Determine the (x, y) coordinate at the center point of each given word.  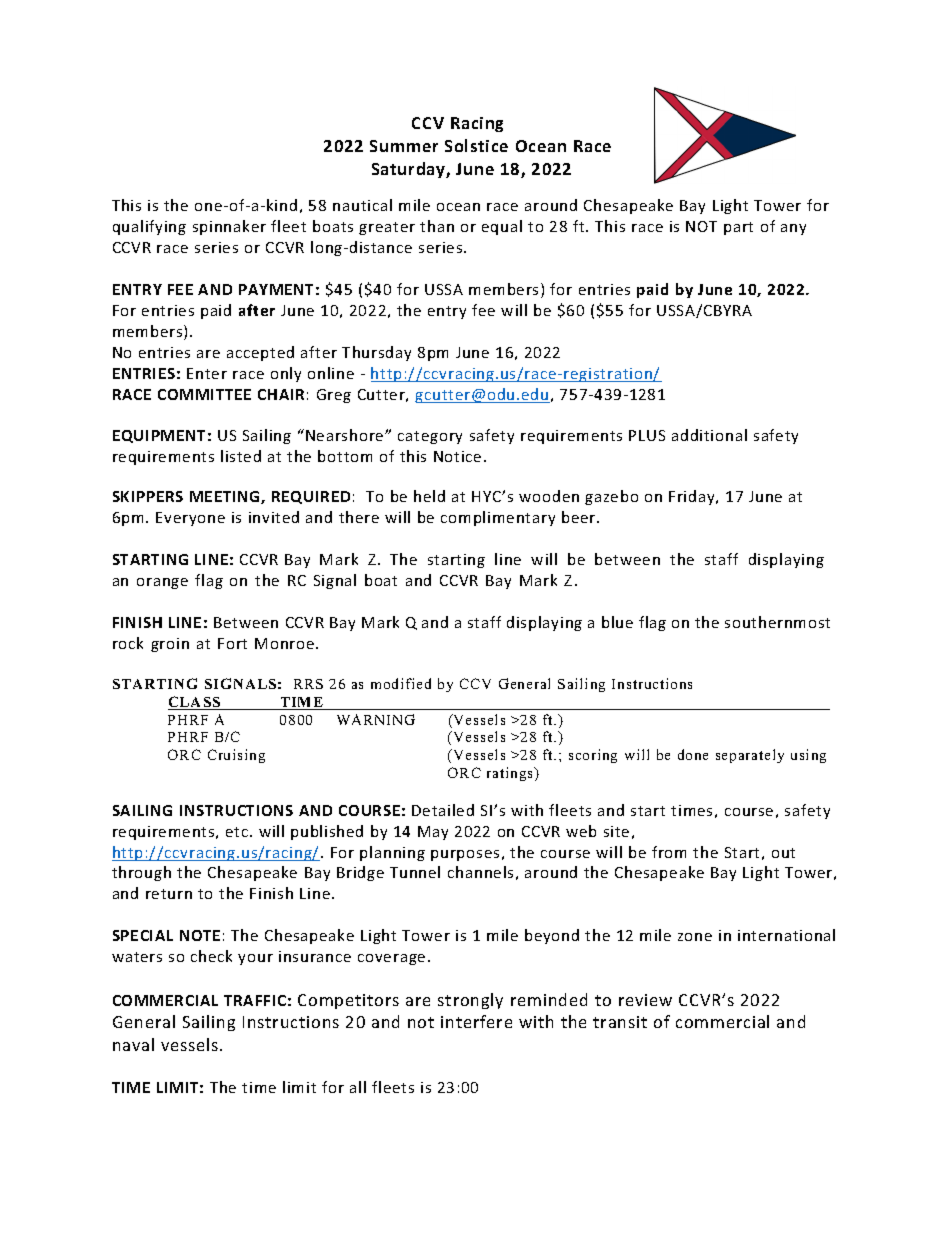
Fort (232, 643)
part (738, 228)
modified (401, 683)
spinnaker (229, 227)
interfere (476, 1021)
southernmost (777, 622)
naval (133, 1044)
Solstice (476, 145)
